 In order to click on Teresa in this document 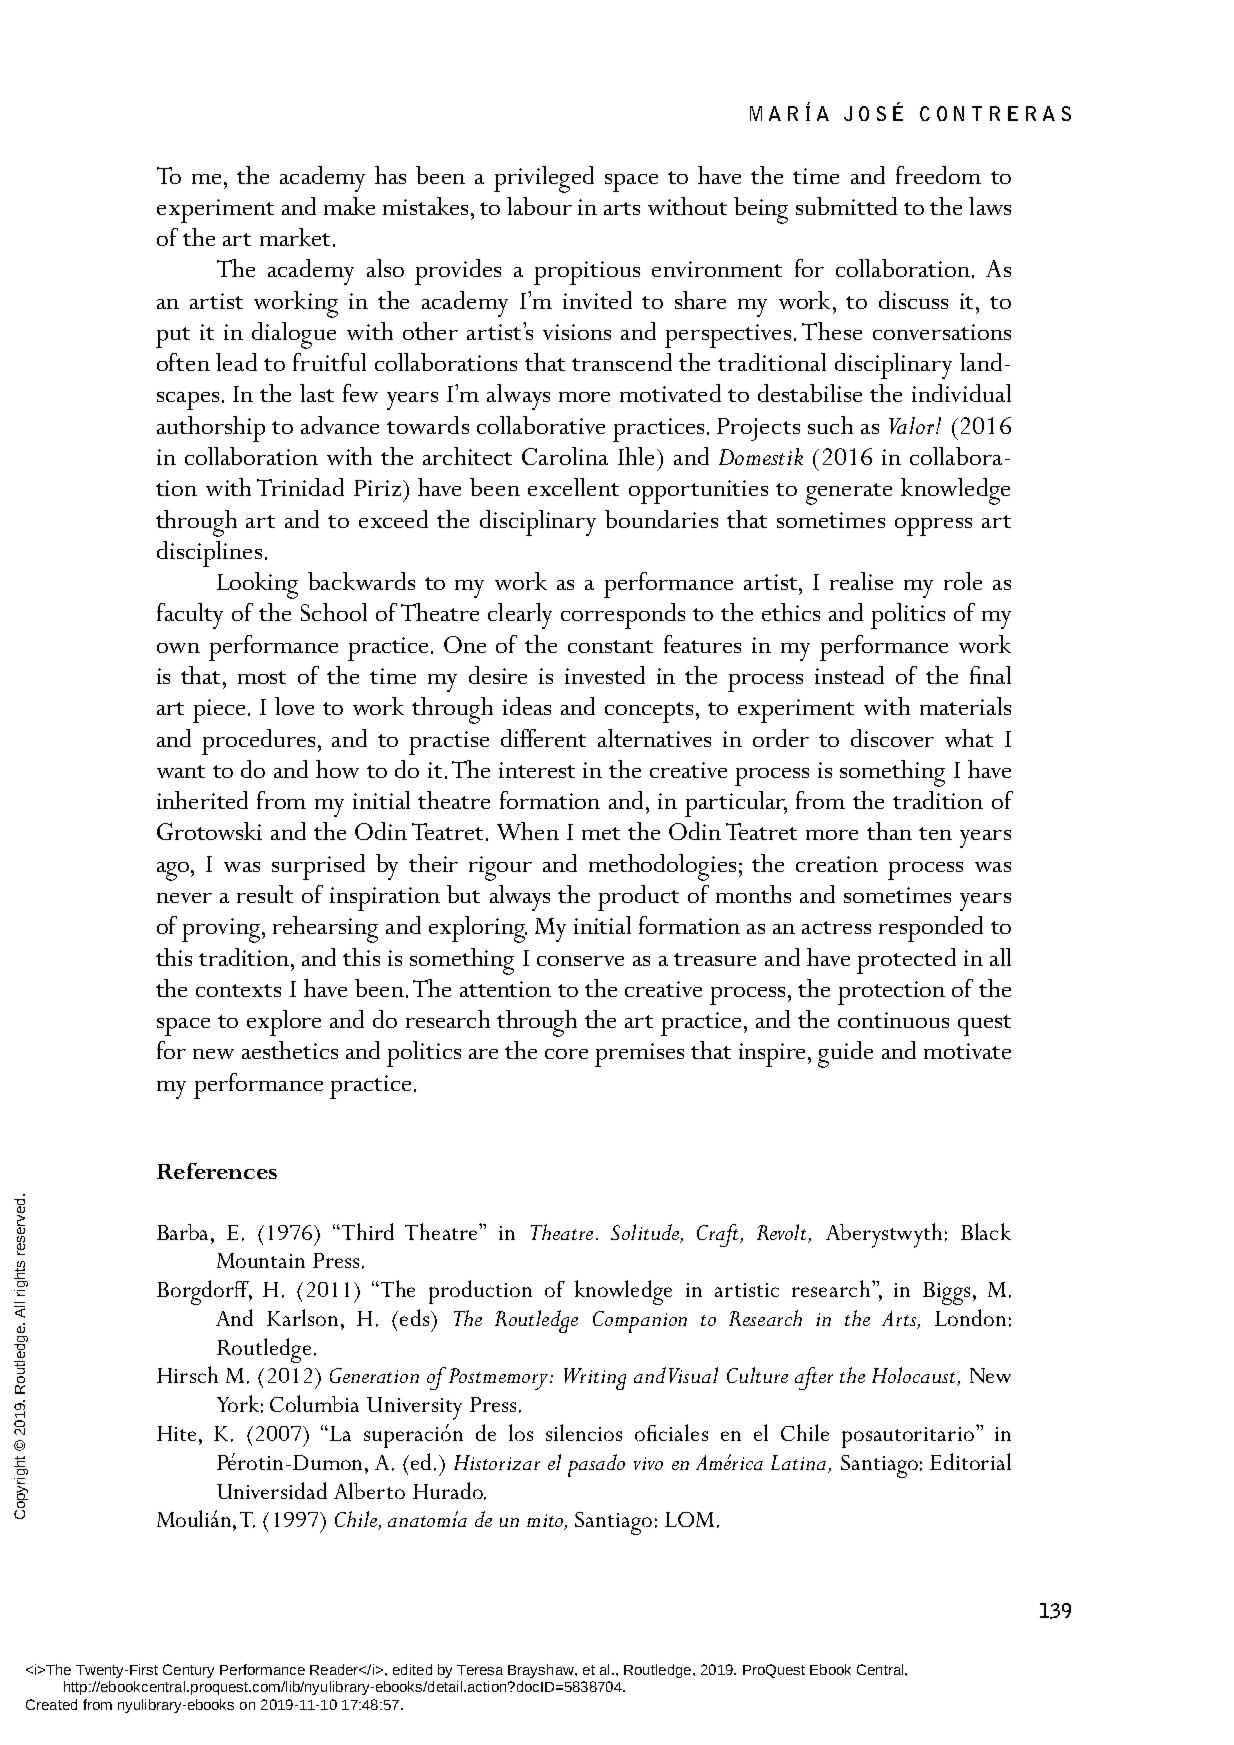, I will do `click(480, 1670)`.
